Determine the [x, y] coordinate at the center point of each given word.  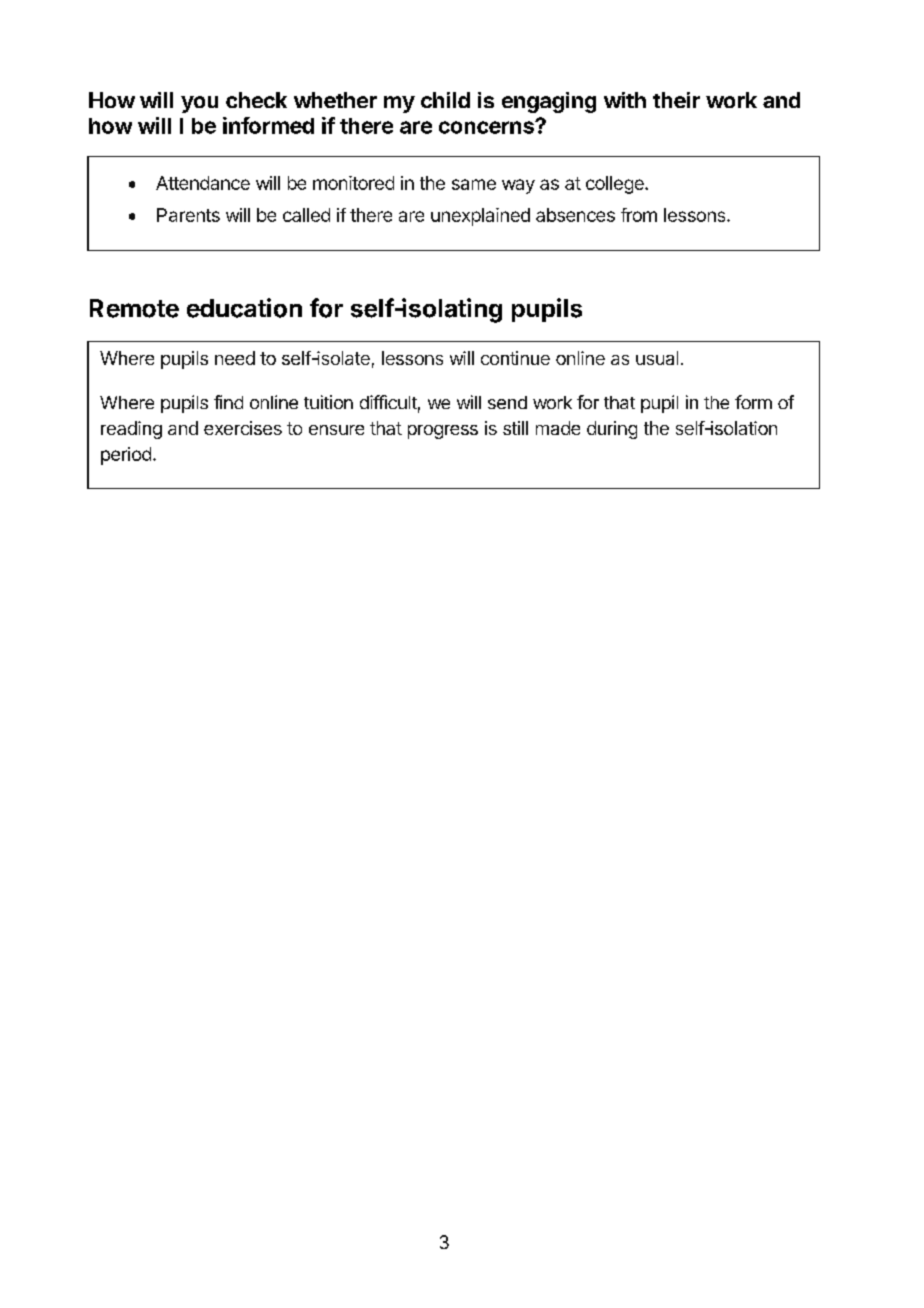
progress [443, 432]
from [639, 215]
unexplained [480, 217]
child [445, 100]
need [235, 358]
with [625, 100]
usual [657, 358]
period [126, 456]
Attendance [203, 183]
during [612, 430]
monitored [353, 183]
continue [515, 358]
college [616, 185]
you [199, 104]
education [244, 308]
